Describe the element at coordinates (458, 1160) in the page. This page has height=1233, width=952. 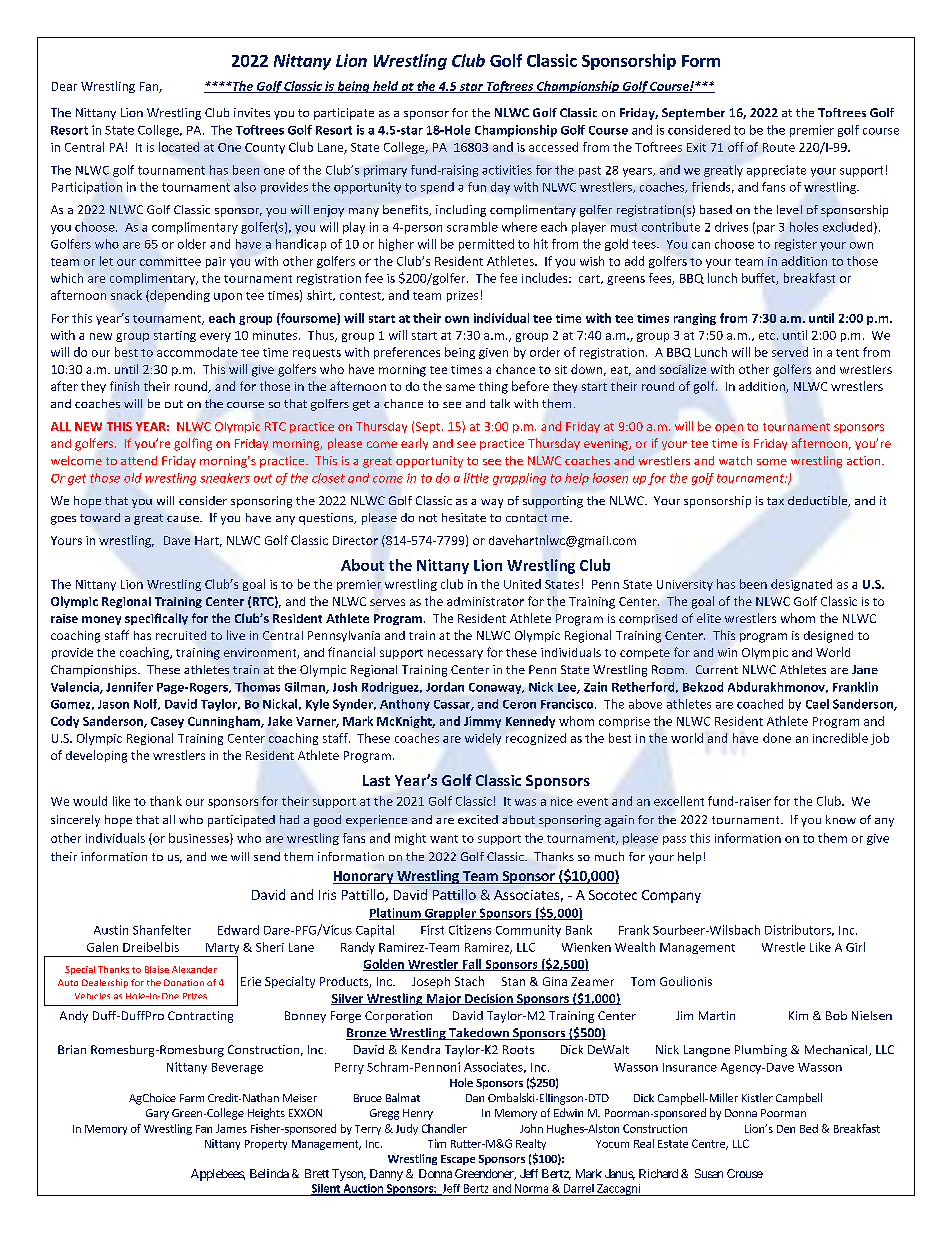
I see `Escape` at that location.
